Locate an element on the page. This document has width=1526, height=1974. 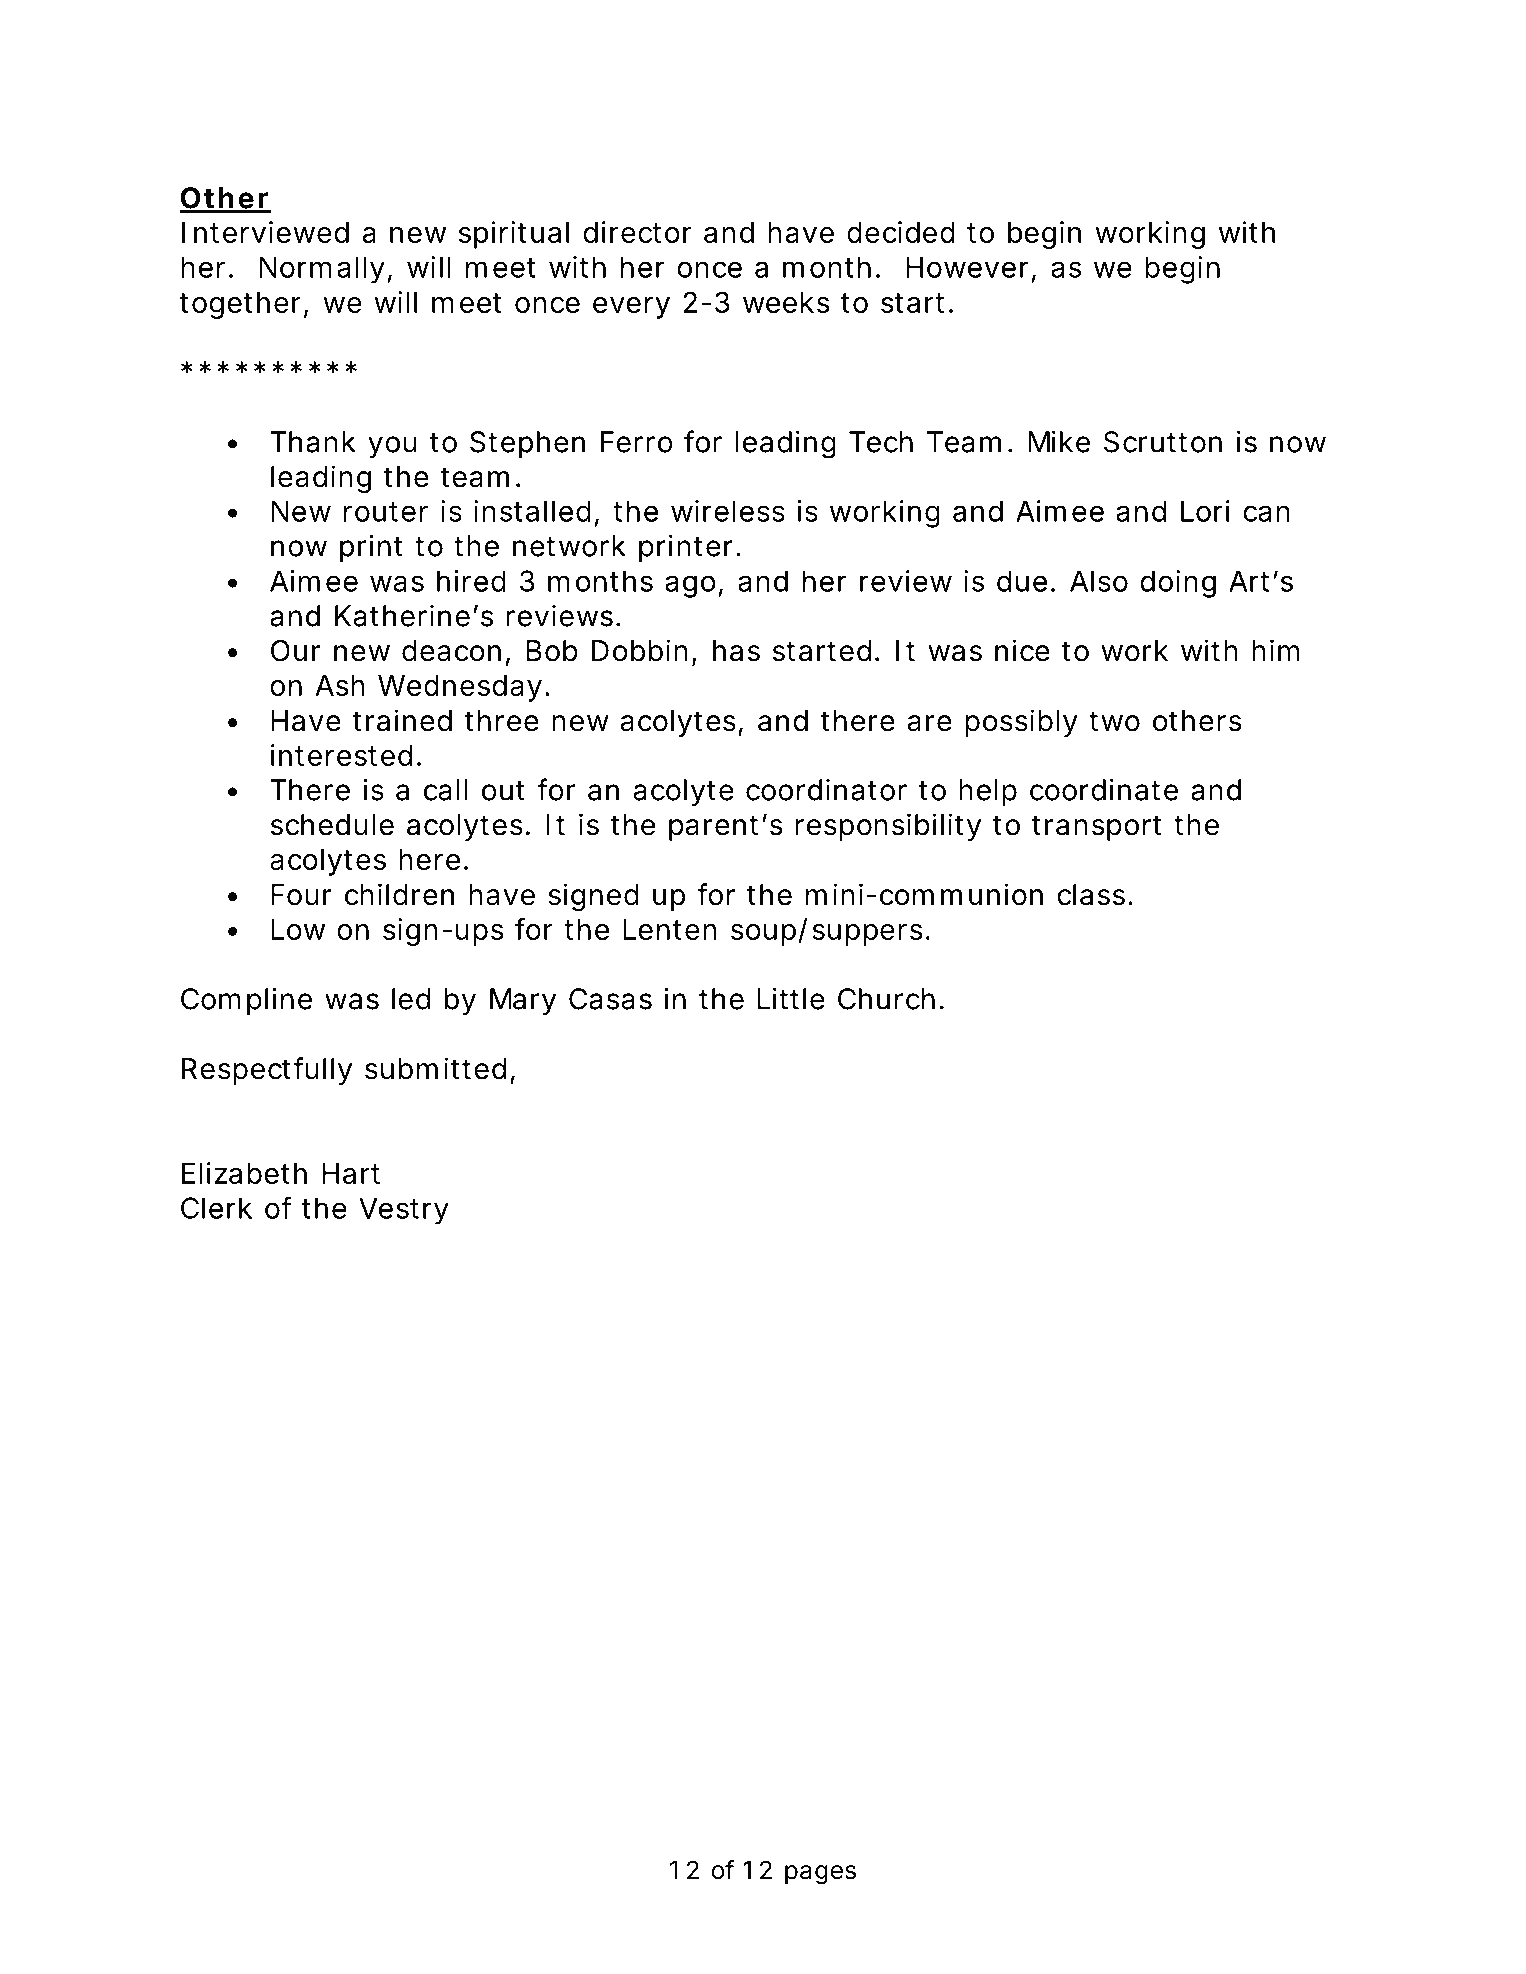
pages is located at coordinates (820, 1875).
